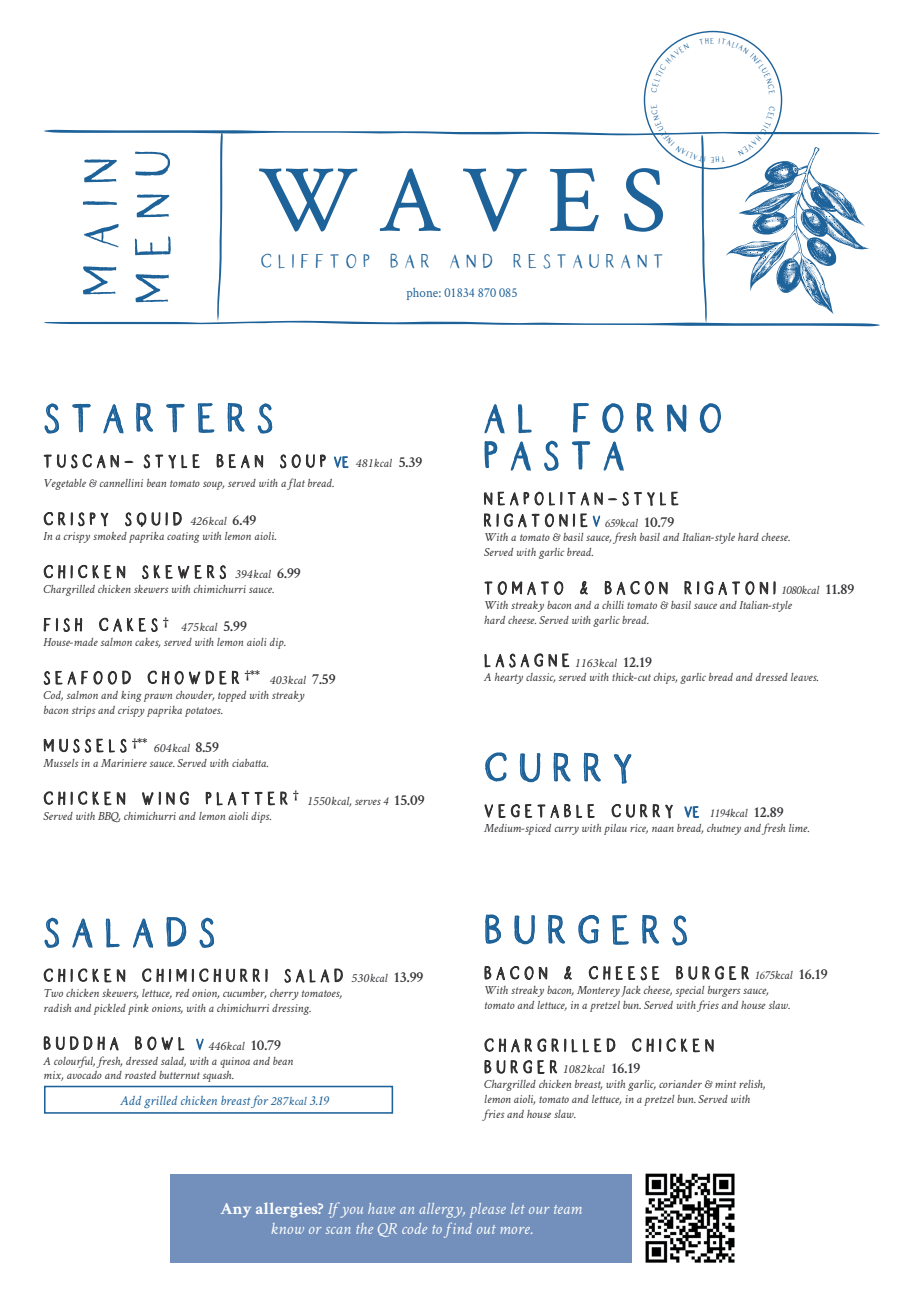 Image resolution: width=924 pixels, height=1308 pixels. Describe the element at coordinates (368, 802) in the screenshot. I see `serves` at that location.
